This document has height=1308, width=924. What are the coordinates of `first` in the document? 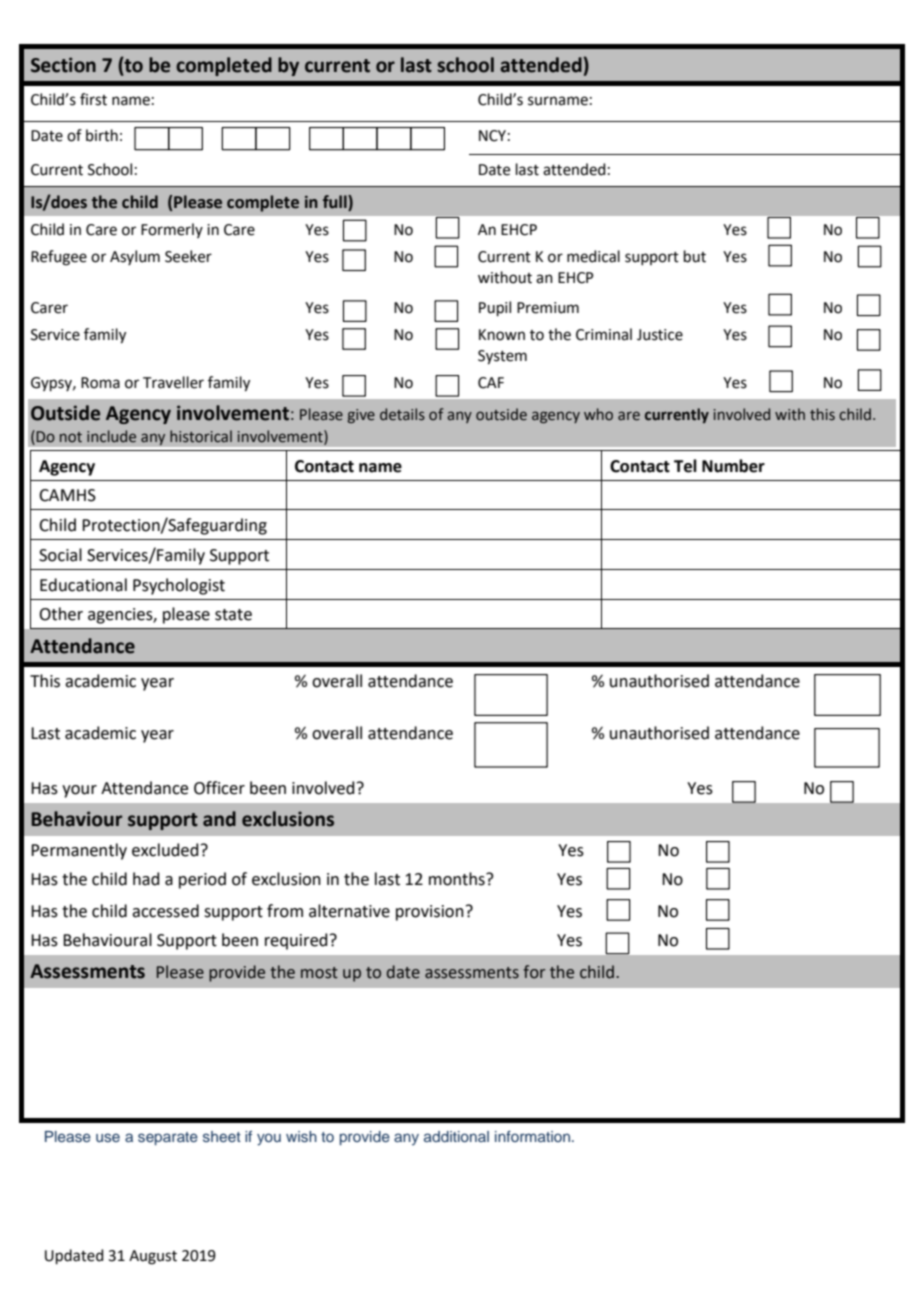 It's located at (93, 99).
